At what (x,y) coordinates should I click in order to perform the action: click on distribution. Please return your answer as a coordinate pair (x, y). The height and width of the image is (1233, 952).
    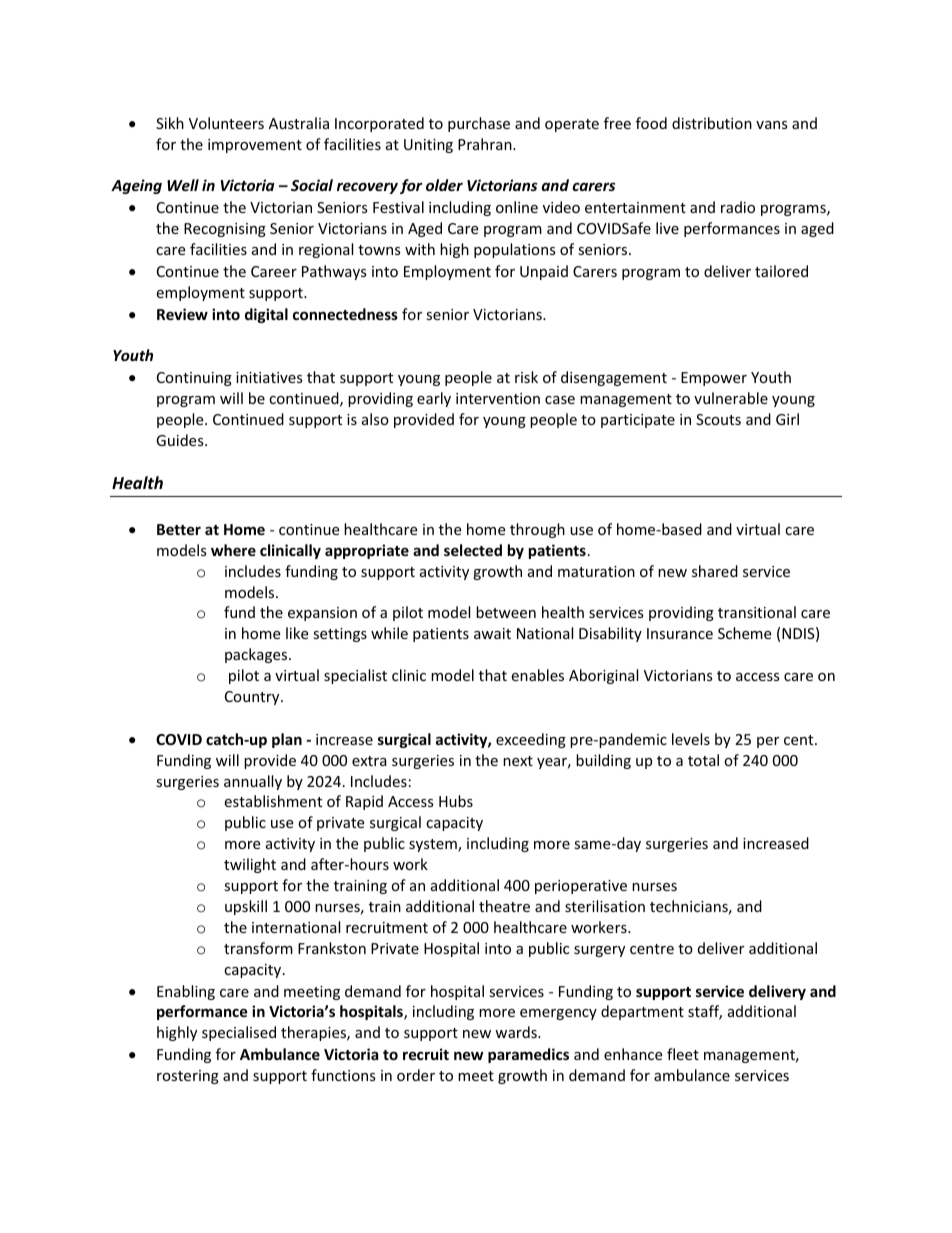
    Looking at the image, I should click on (712, 123).
